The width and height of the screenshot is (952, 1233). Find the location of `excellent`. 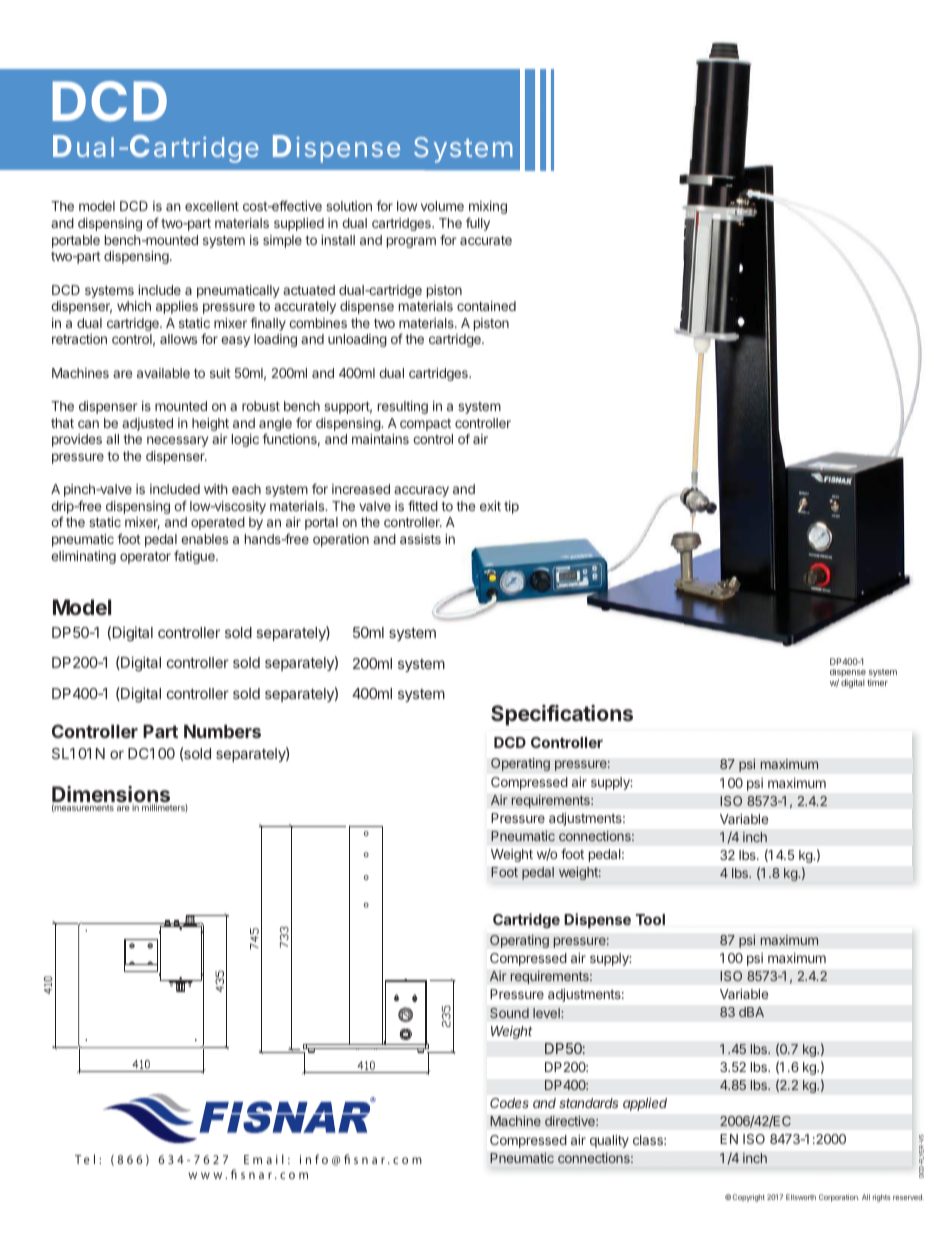

excellent is located at coordinates (212, 206).
